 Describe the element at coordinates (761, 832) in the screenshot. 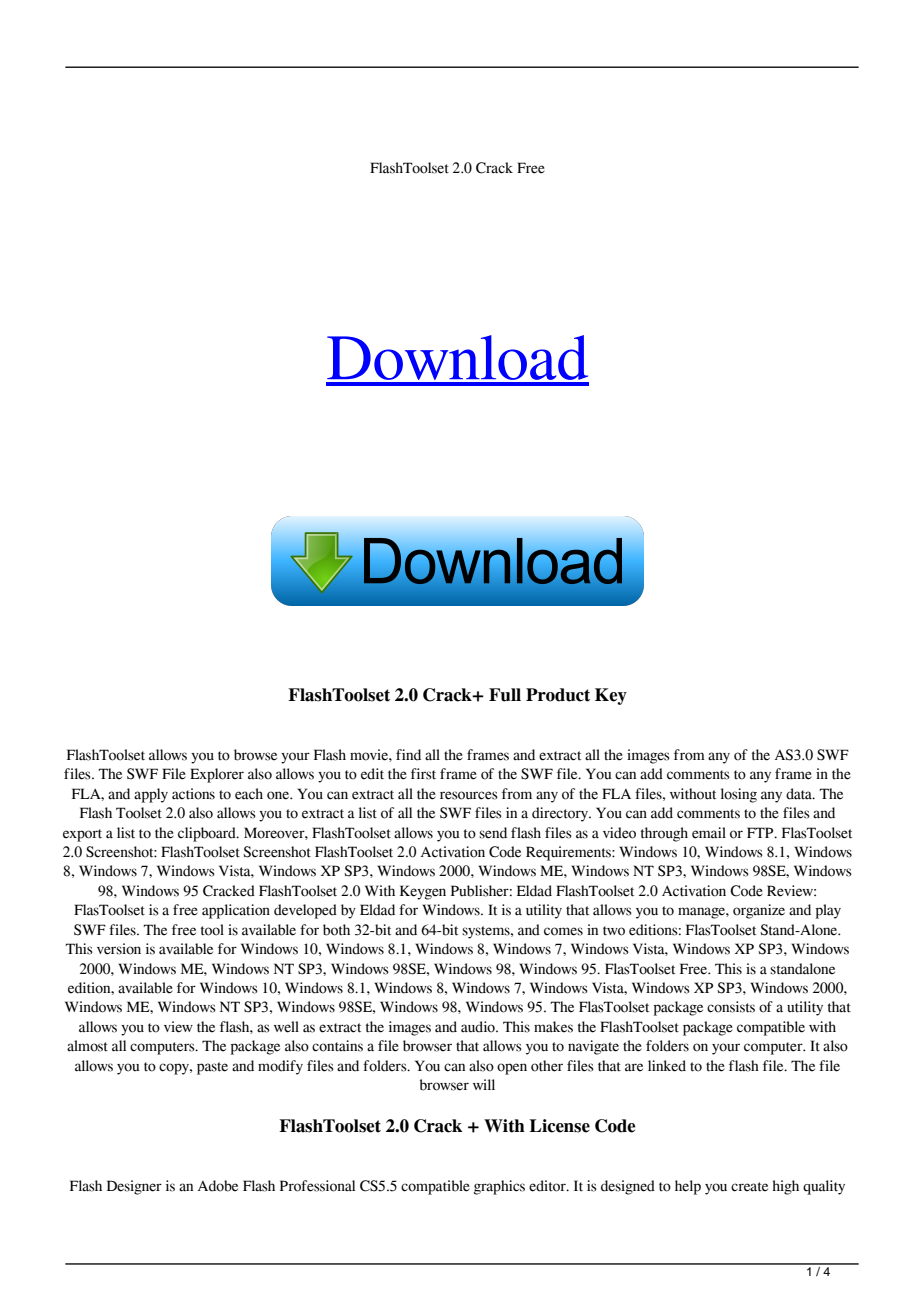

I see `FTP` at that location.
